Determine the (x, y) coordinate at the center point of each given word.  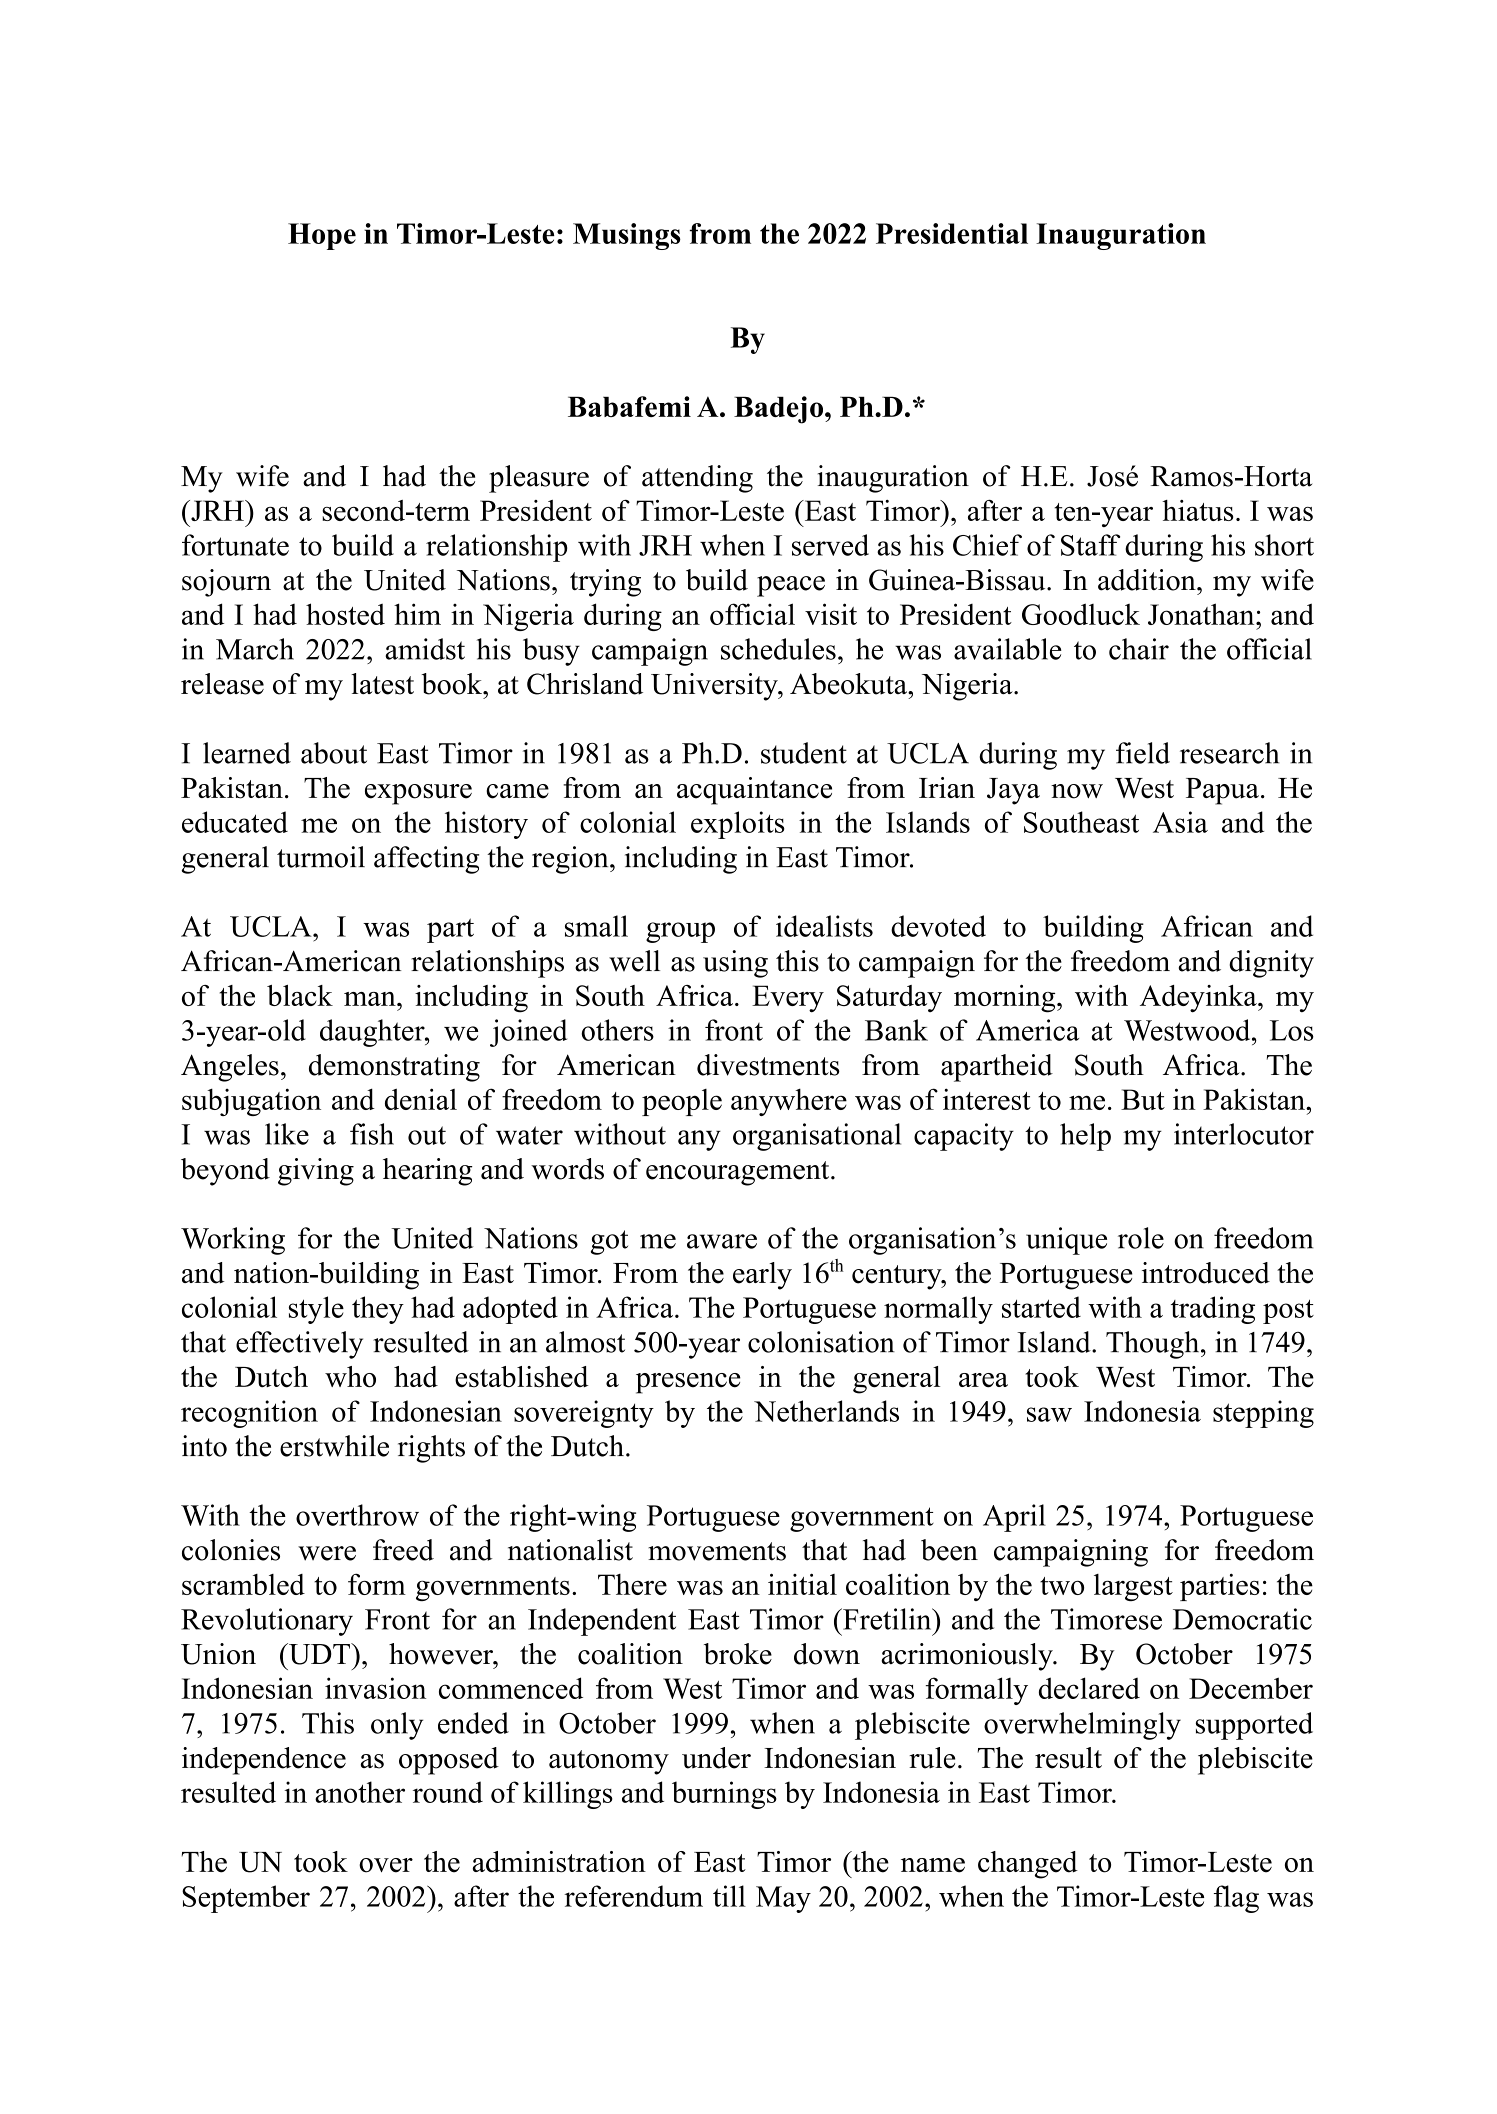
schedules (778, 649)
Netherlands (826, 1411)
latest (382, 684)
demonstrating (394, 1068)
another (360, 1792)
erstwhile (334, 1446)
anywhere (789, 1102)
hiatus (1197, 510)
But (1143, 1099)
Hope (322, 236)
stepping (1263, 1414)
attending (697, 479)
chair (1139, 649)
